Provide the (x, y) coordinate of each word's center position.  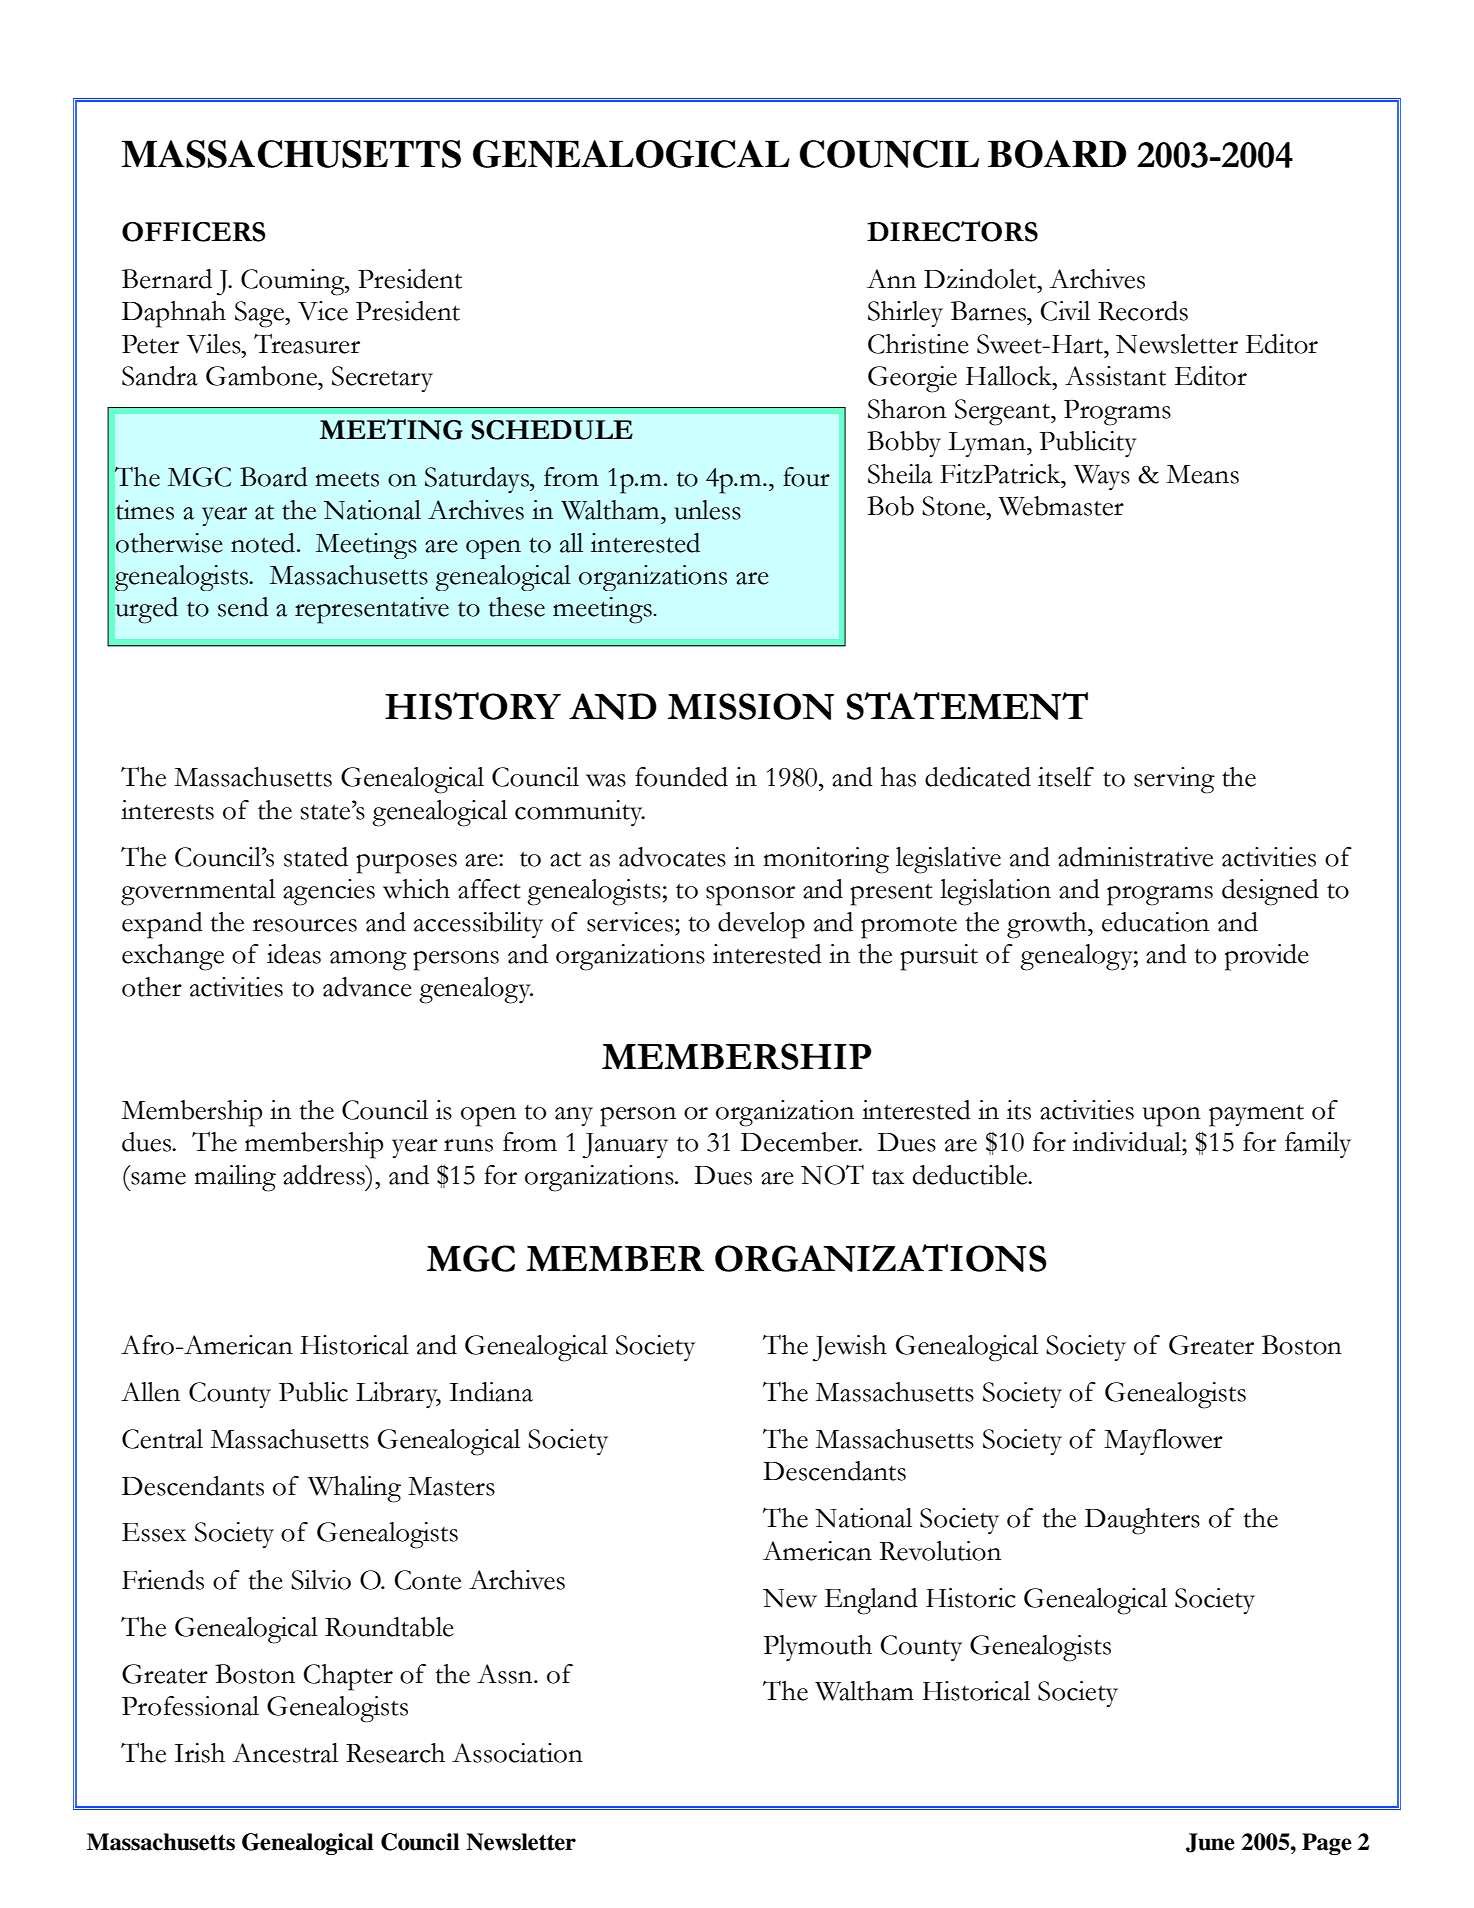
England (871, 1601)
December (801, 1142)
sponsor (750, 896)
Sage (261, 314)
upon (1172, 1117)
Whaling (354, 1489)
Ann (891, 278)
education (1155, 922)
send (243, 607)
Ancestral (285, 1753)
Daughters (1142, 1521)
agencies (329, 892)
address (325, 1175)
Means (1203, 474)
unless (708, 510)
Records (1143, 311)
